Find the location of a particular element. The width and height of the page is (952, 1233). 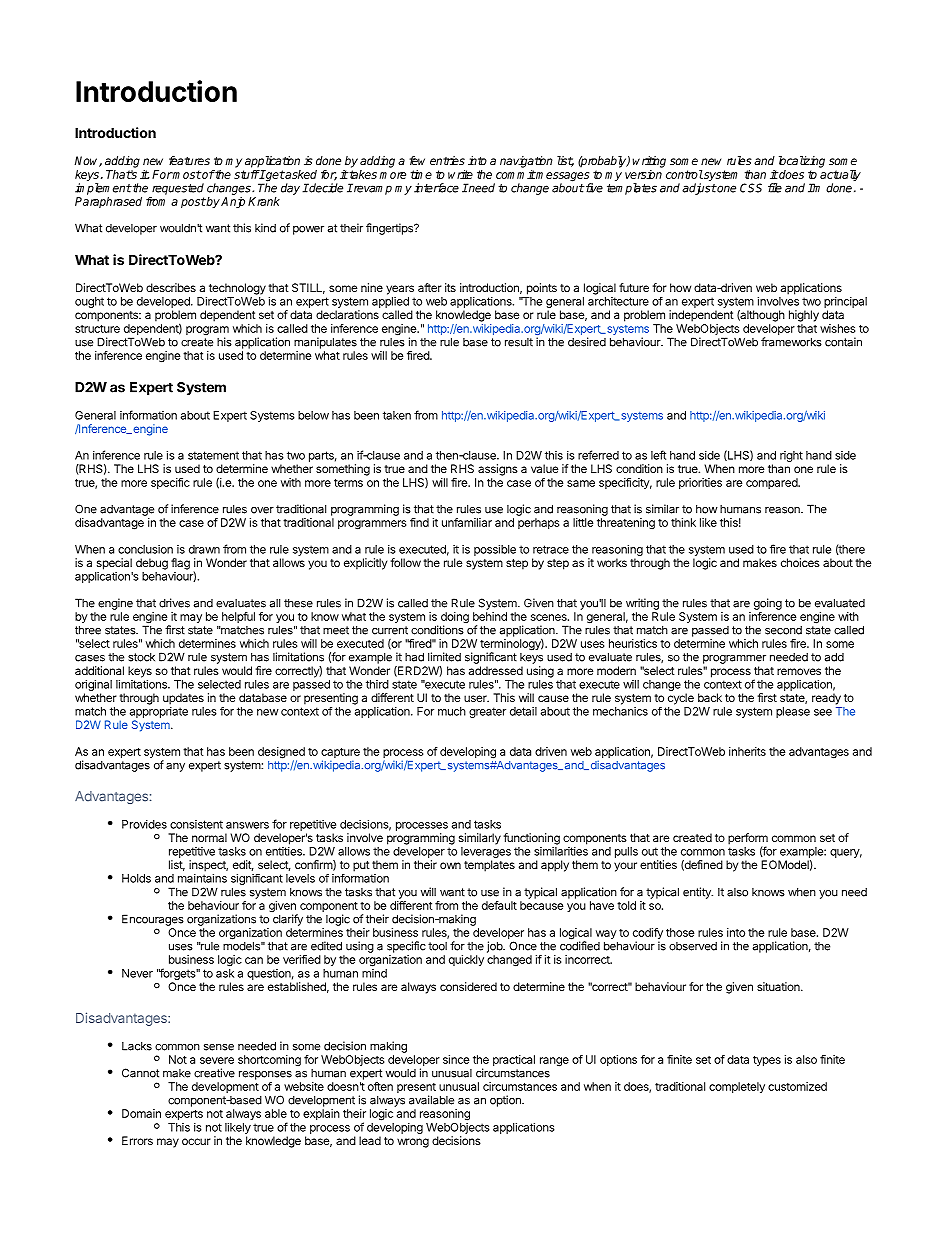

Domain is located at coordinates (141, 1113).
